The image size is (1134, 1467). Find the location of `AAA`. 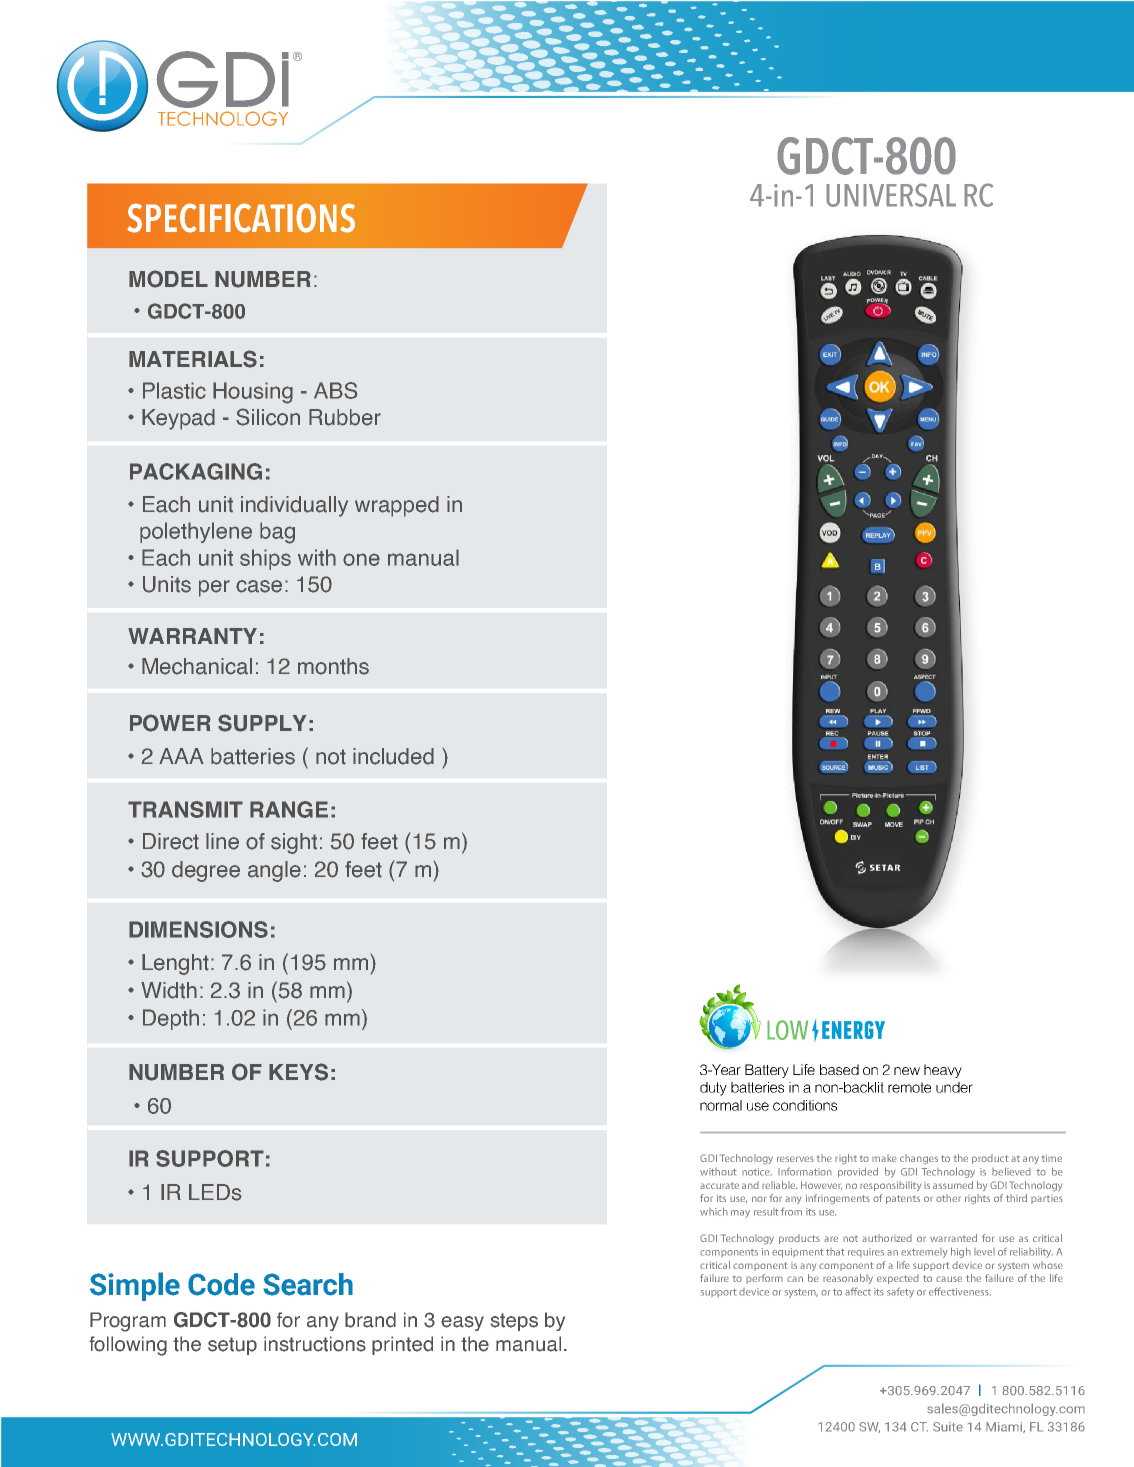

AAA is located at coordinates (181, 756).
